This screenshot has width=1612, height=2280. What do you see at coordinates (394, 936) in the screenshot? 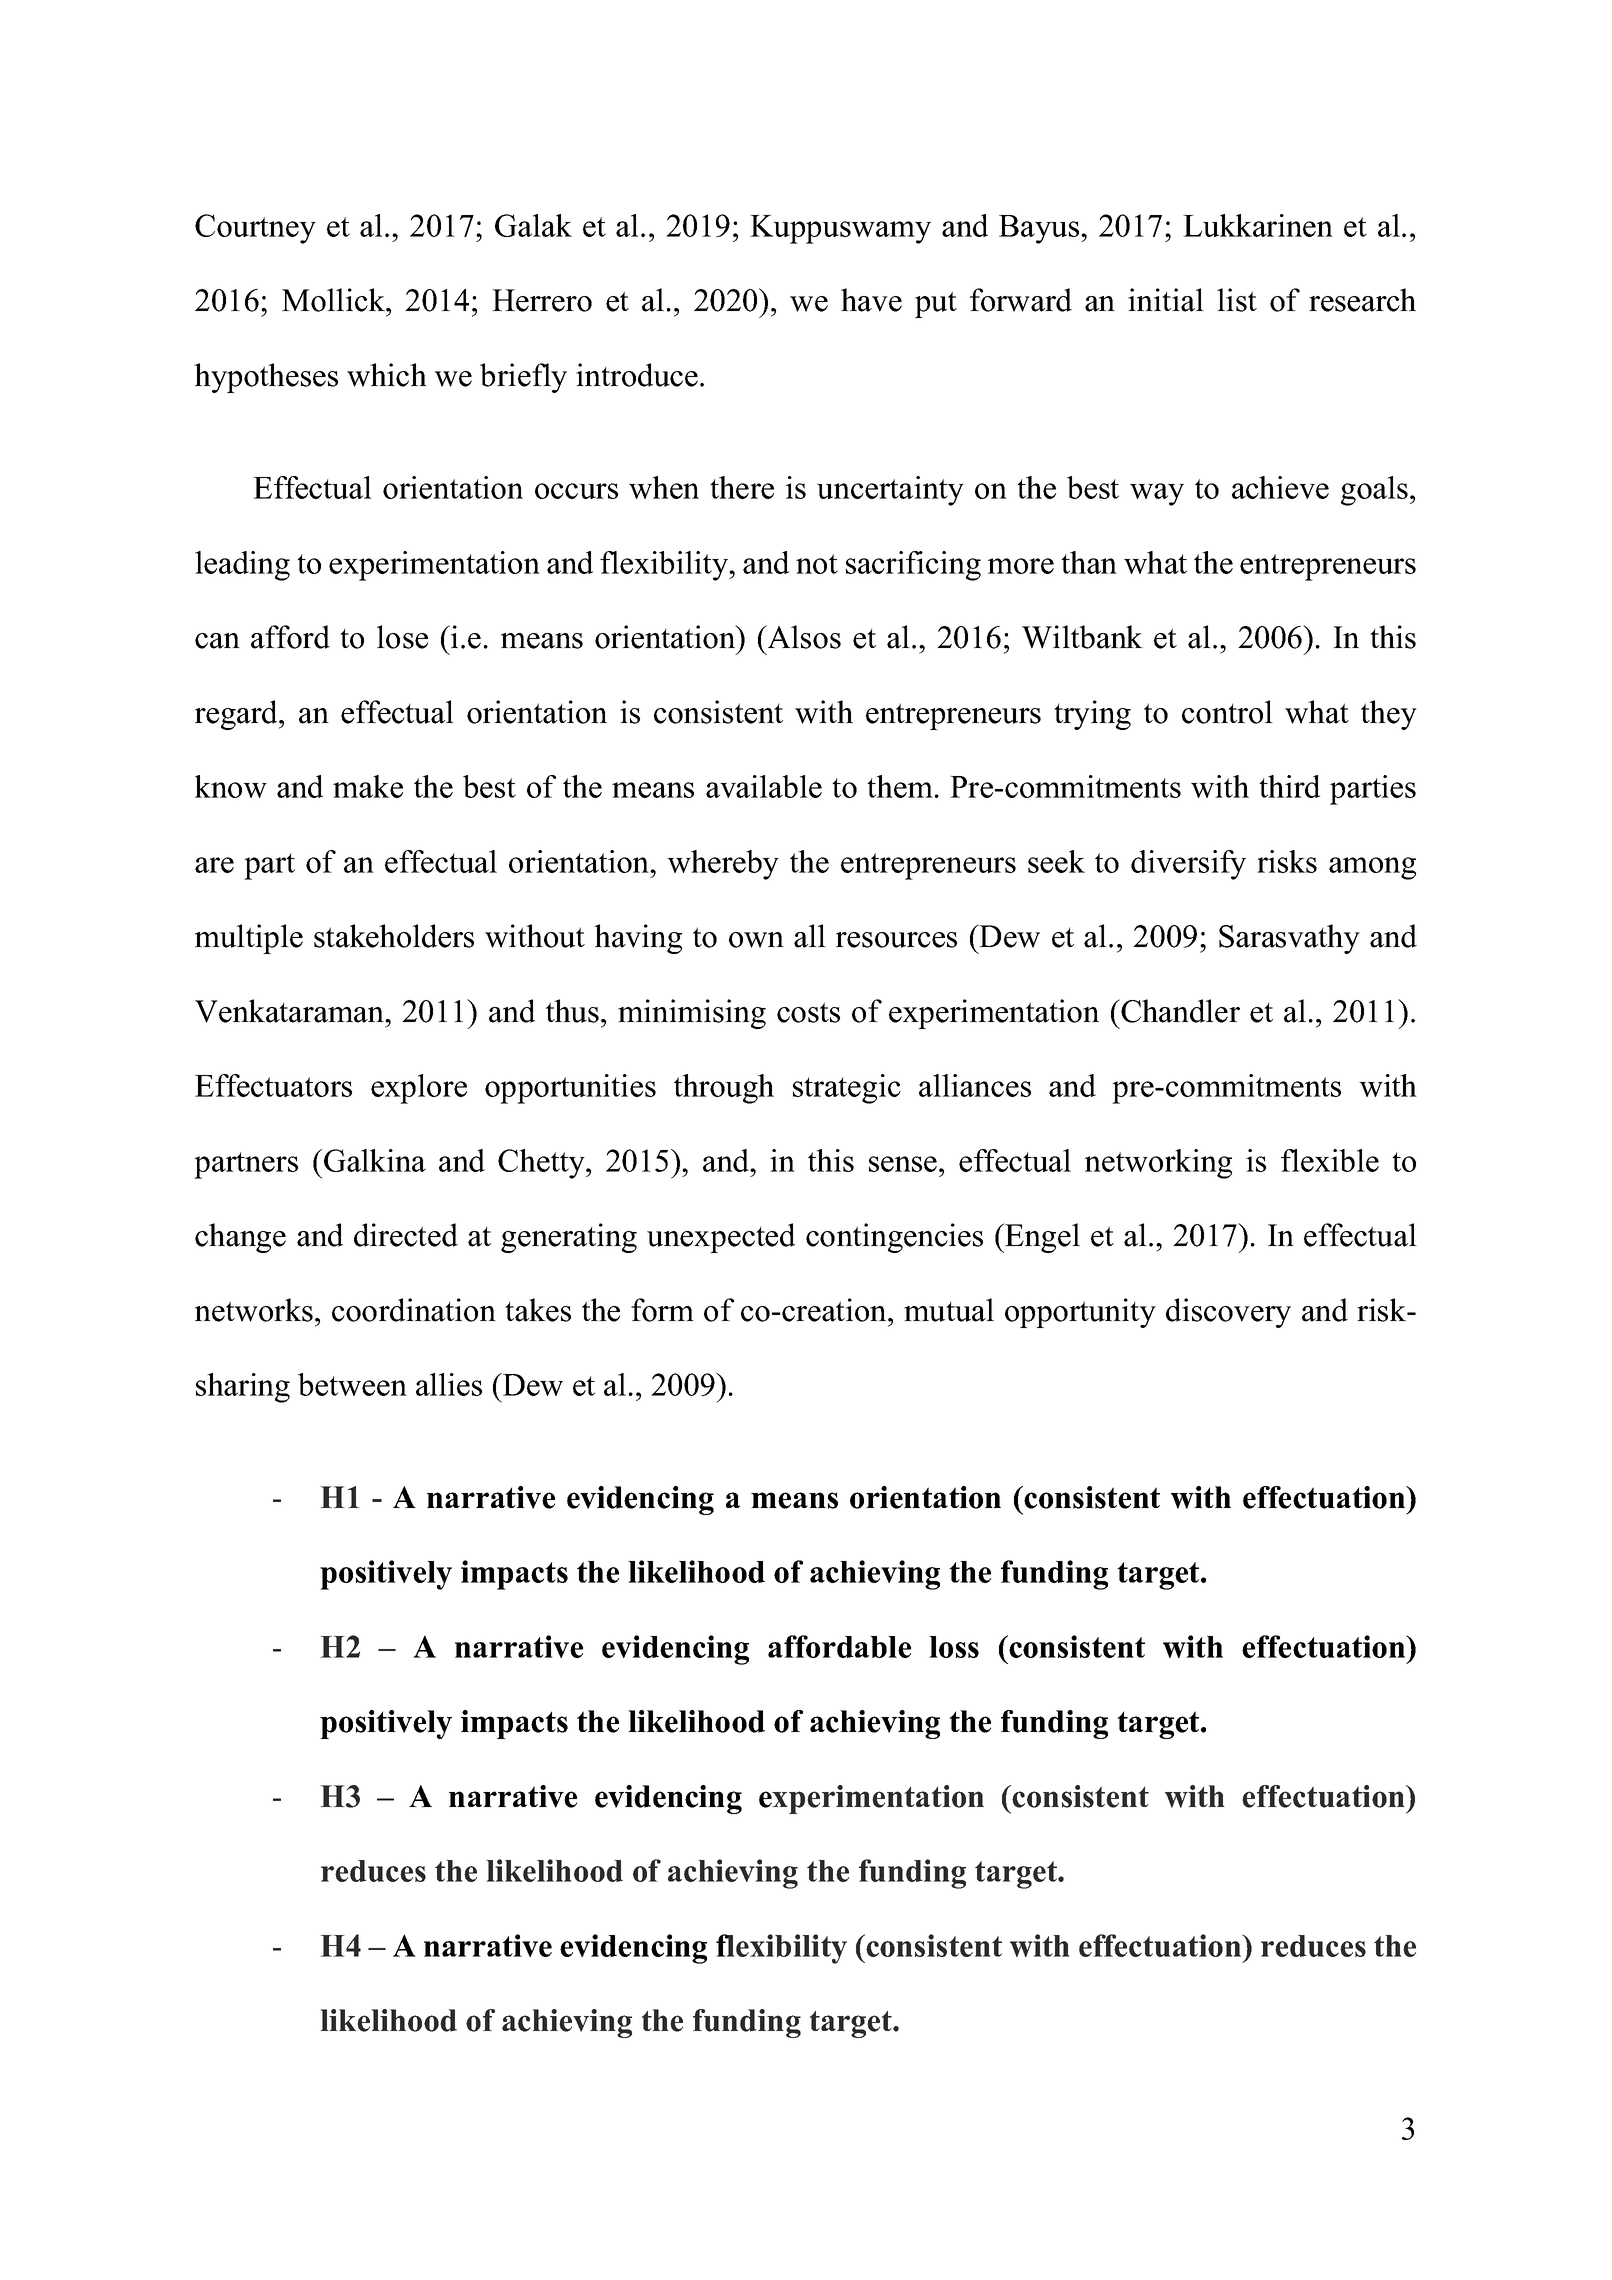
I see `stakeholders` at bounding box center [394, 936].
